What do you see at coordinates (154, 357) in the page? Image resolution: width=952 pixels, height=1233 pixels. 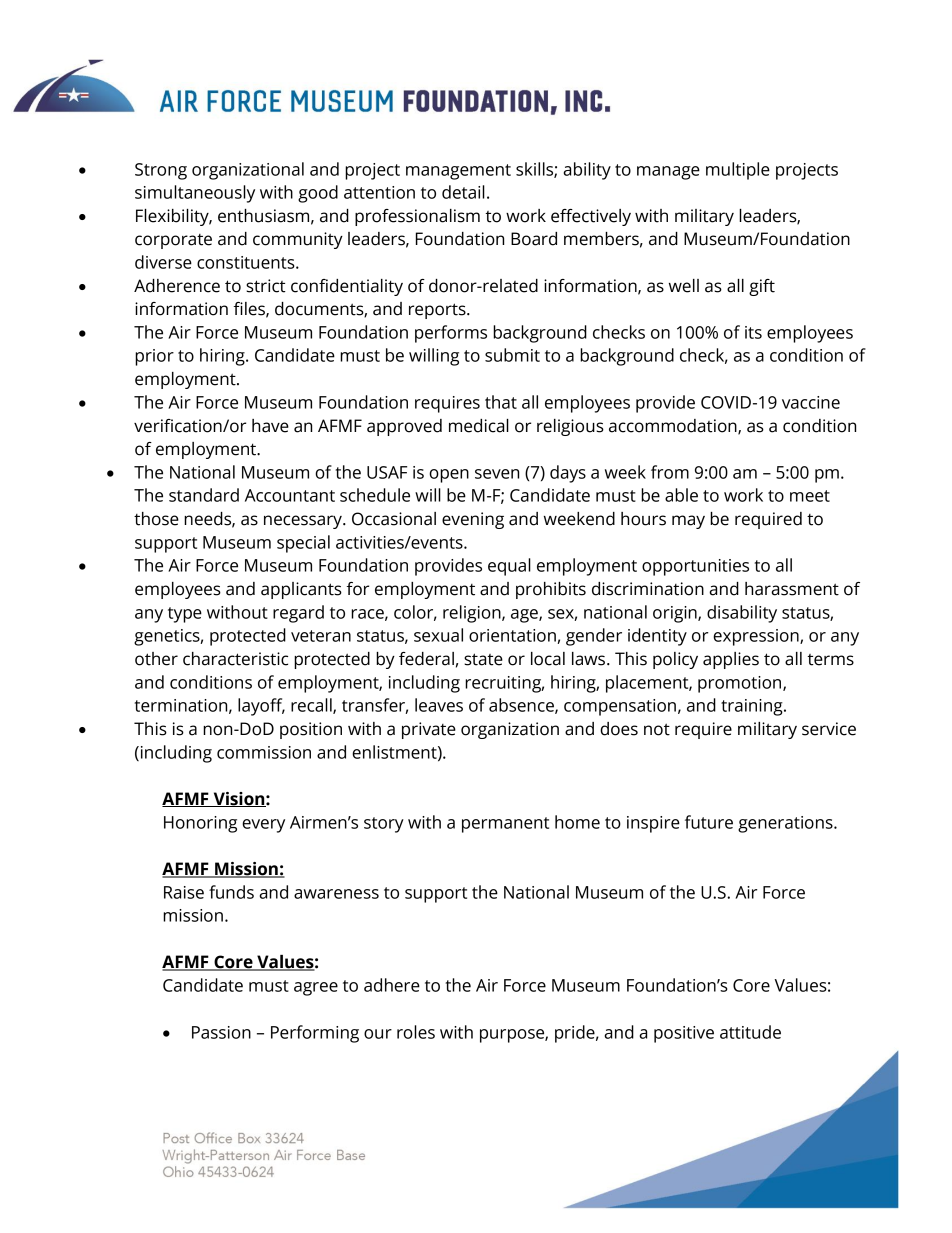 I see `prior` at bounding box center [154, 357].
